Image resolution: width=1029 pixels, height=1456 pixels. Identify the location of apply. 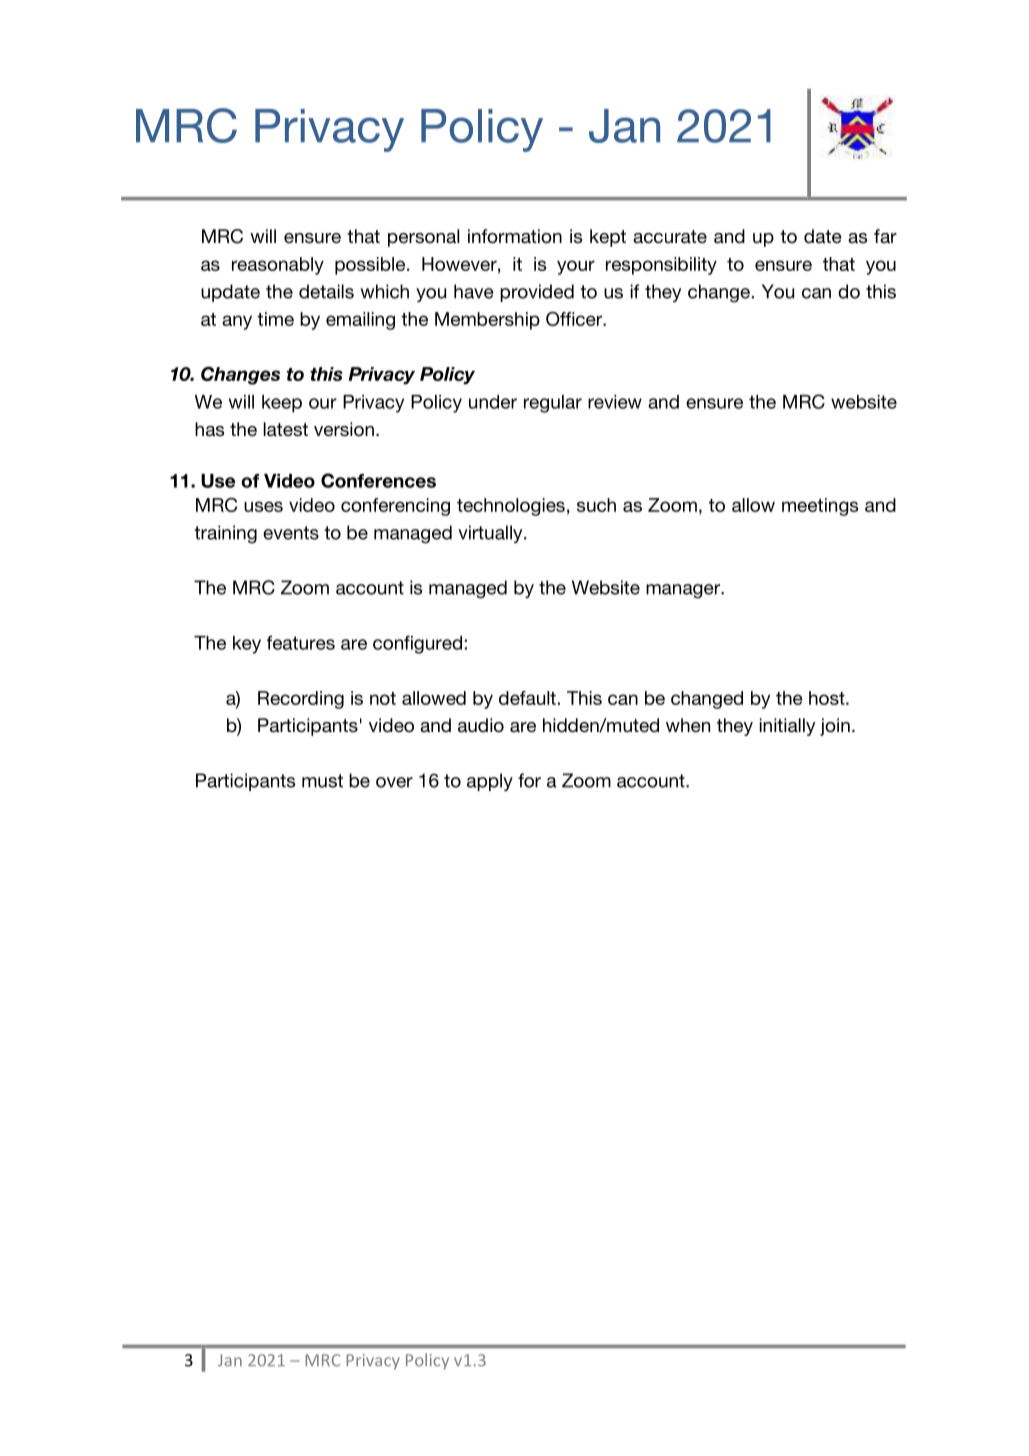
(490, 782).
